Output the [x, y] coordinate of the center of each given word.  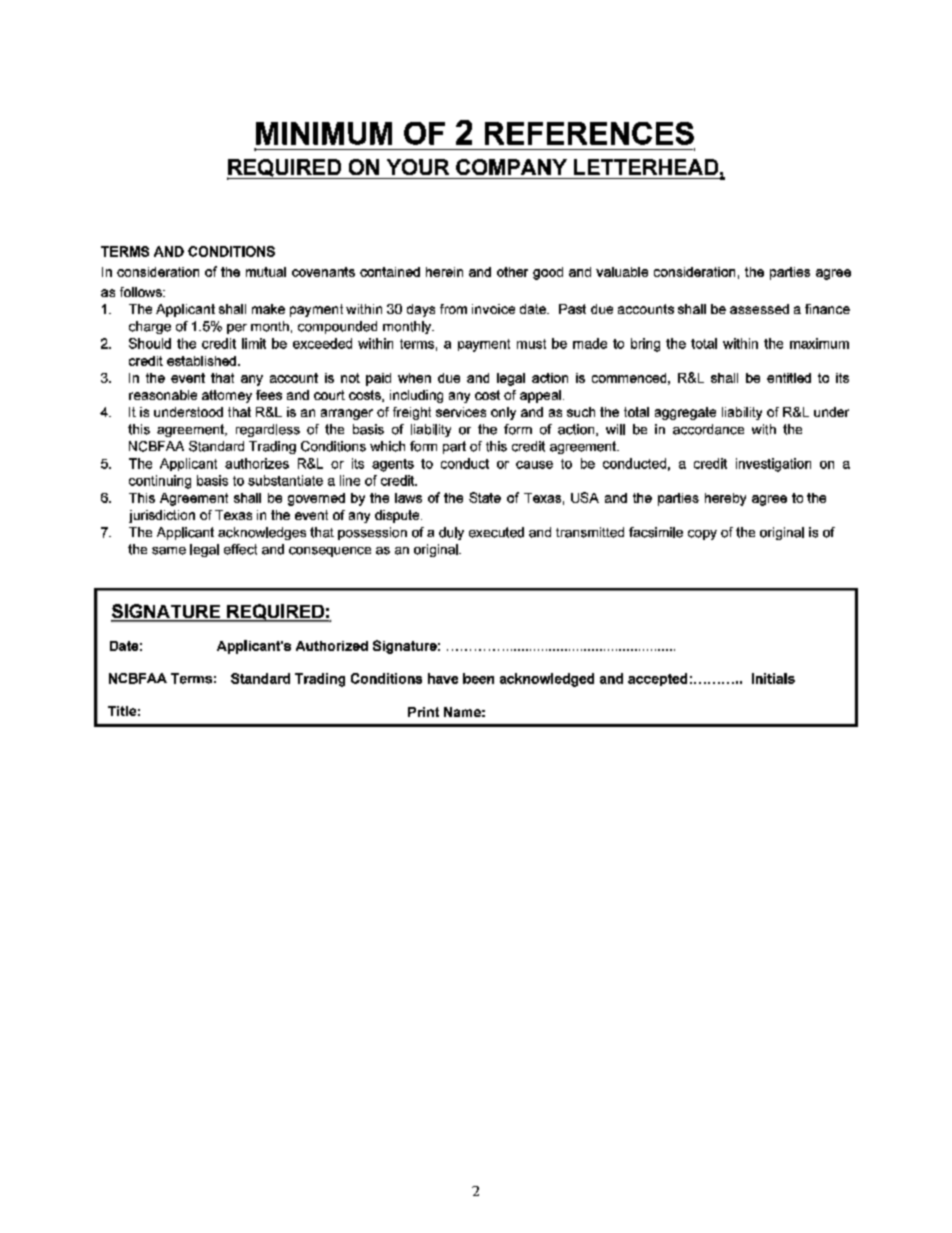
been [478, 678]
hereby [725, 499]
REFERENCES [589, 133]
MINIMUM [324, 133]
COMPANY [511, 167]
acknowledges [262, 533]
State [485, 497]
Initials [773, 678]
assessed [759, 309]
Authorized [332, 646]
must [531, 344]
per [237, 329]
